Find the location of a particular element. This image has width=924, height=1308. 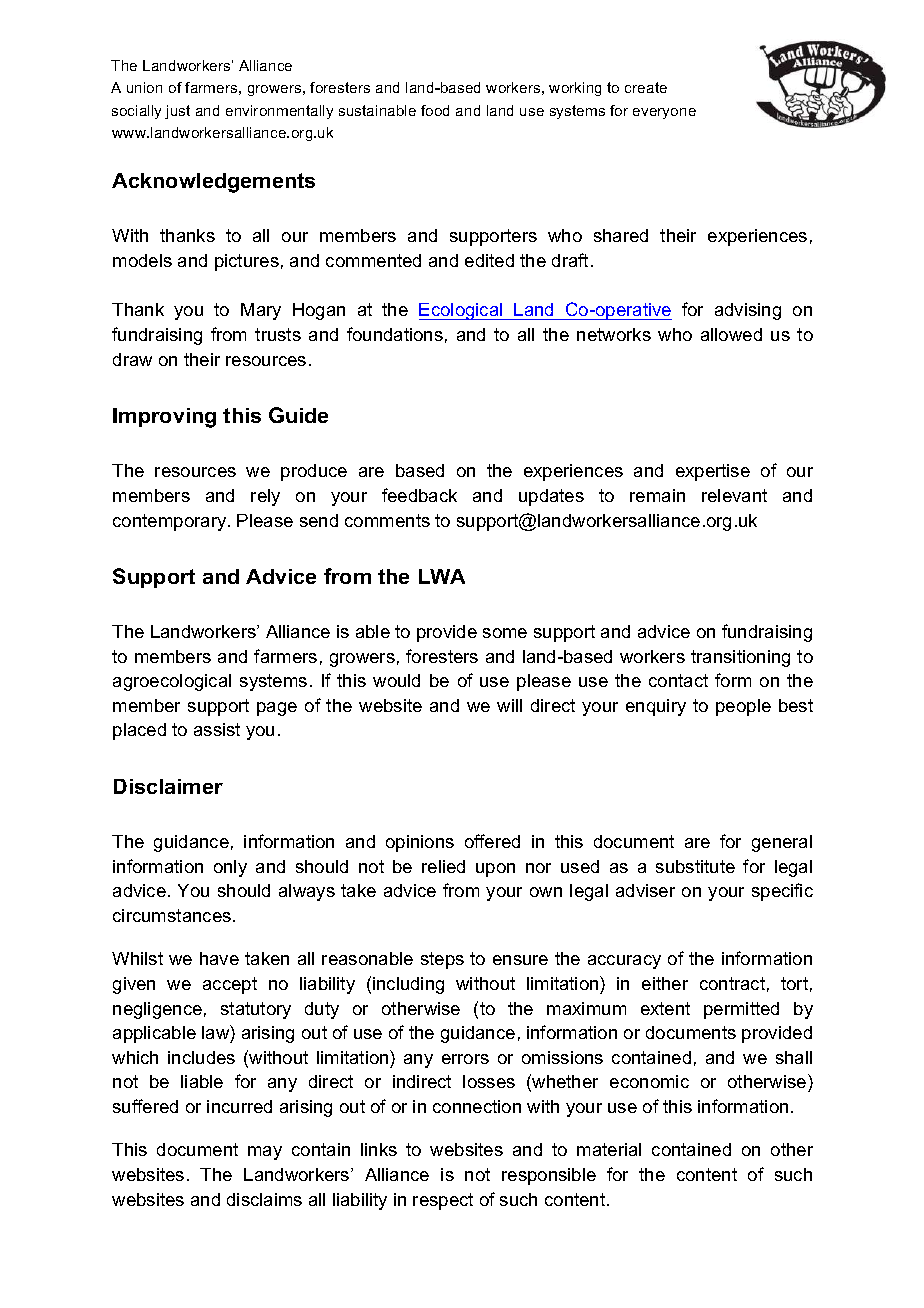

just is located at coordinates (177, 112).
